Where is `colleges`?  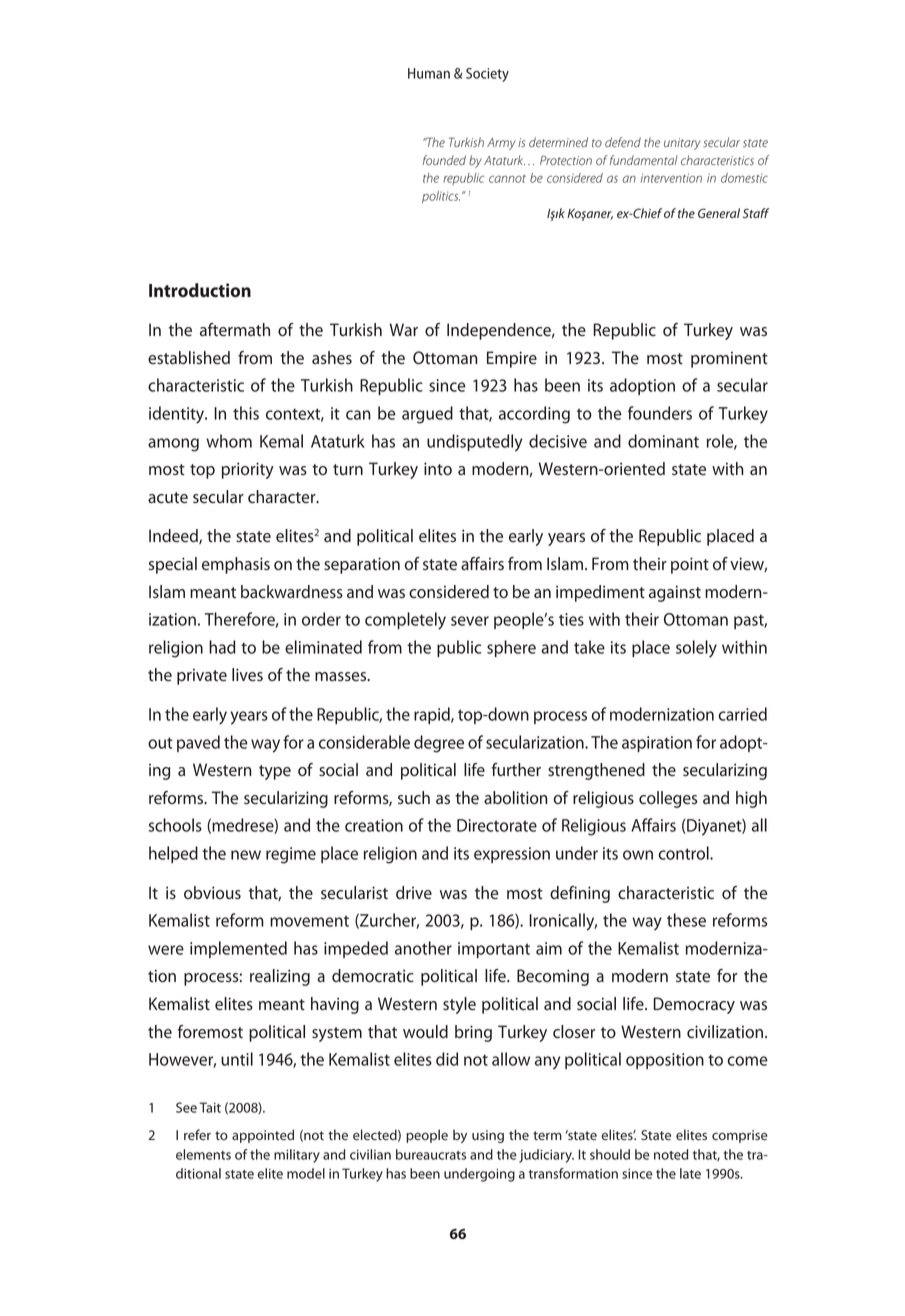 colleges is located at coordinates (668, 799).
